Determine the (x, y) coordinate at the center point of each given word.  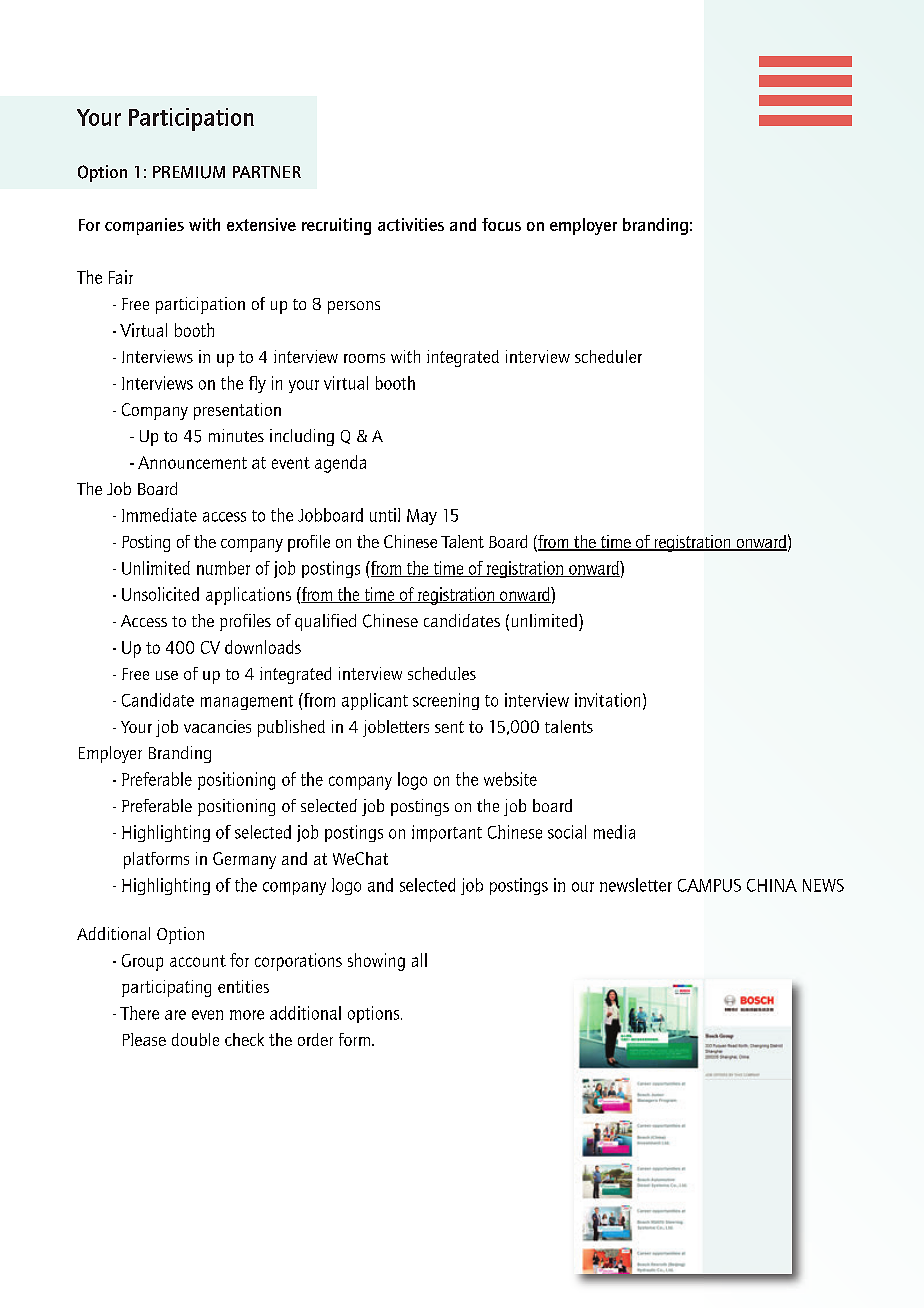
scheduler (608, 356)
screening (446, 701)
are (175, 1015)
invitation (607, 700)
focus (501, 224)
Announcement (192, 462)
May (422, 517)
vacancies (217, 726)
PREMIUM (189, 172)
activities (411, 224)
